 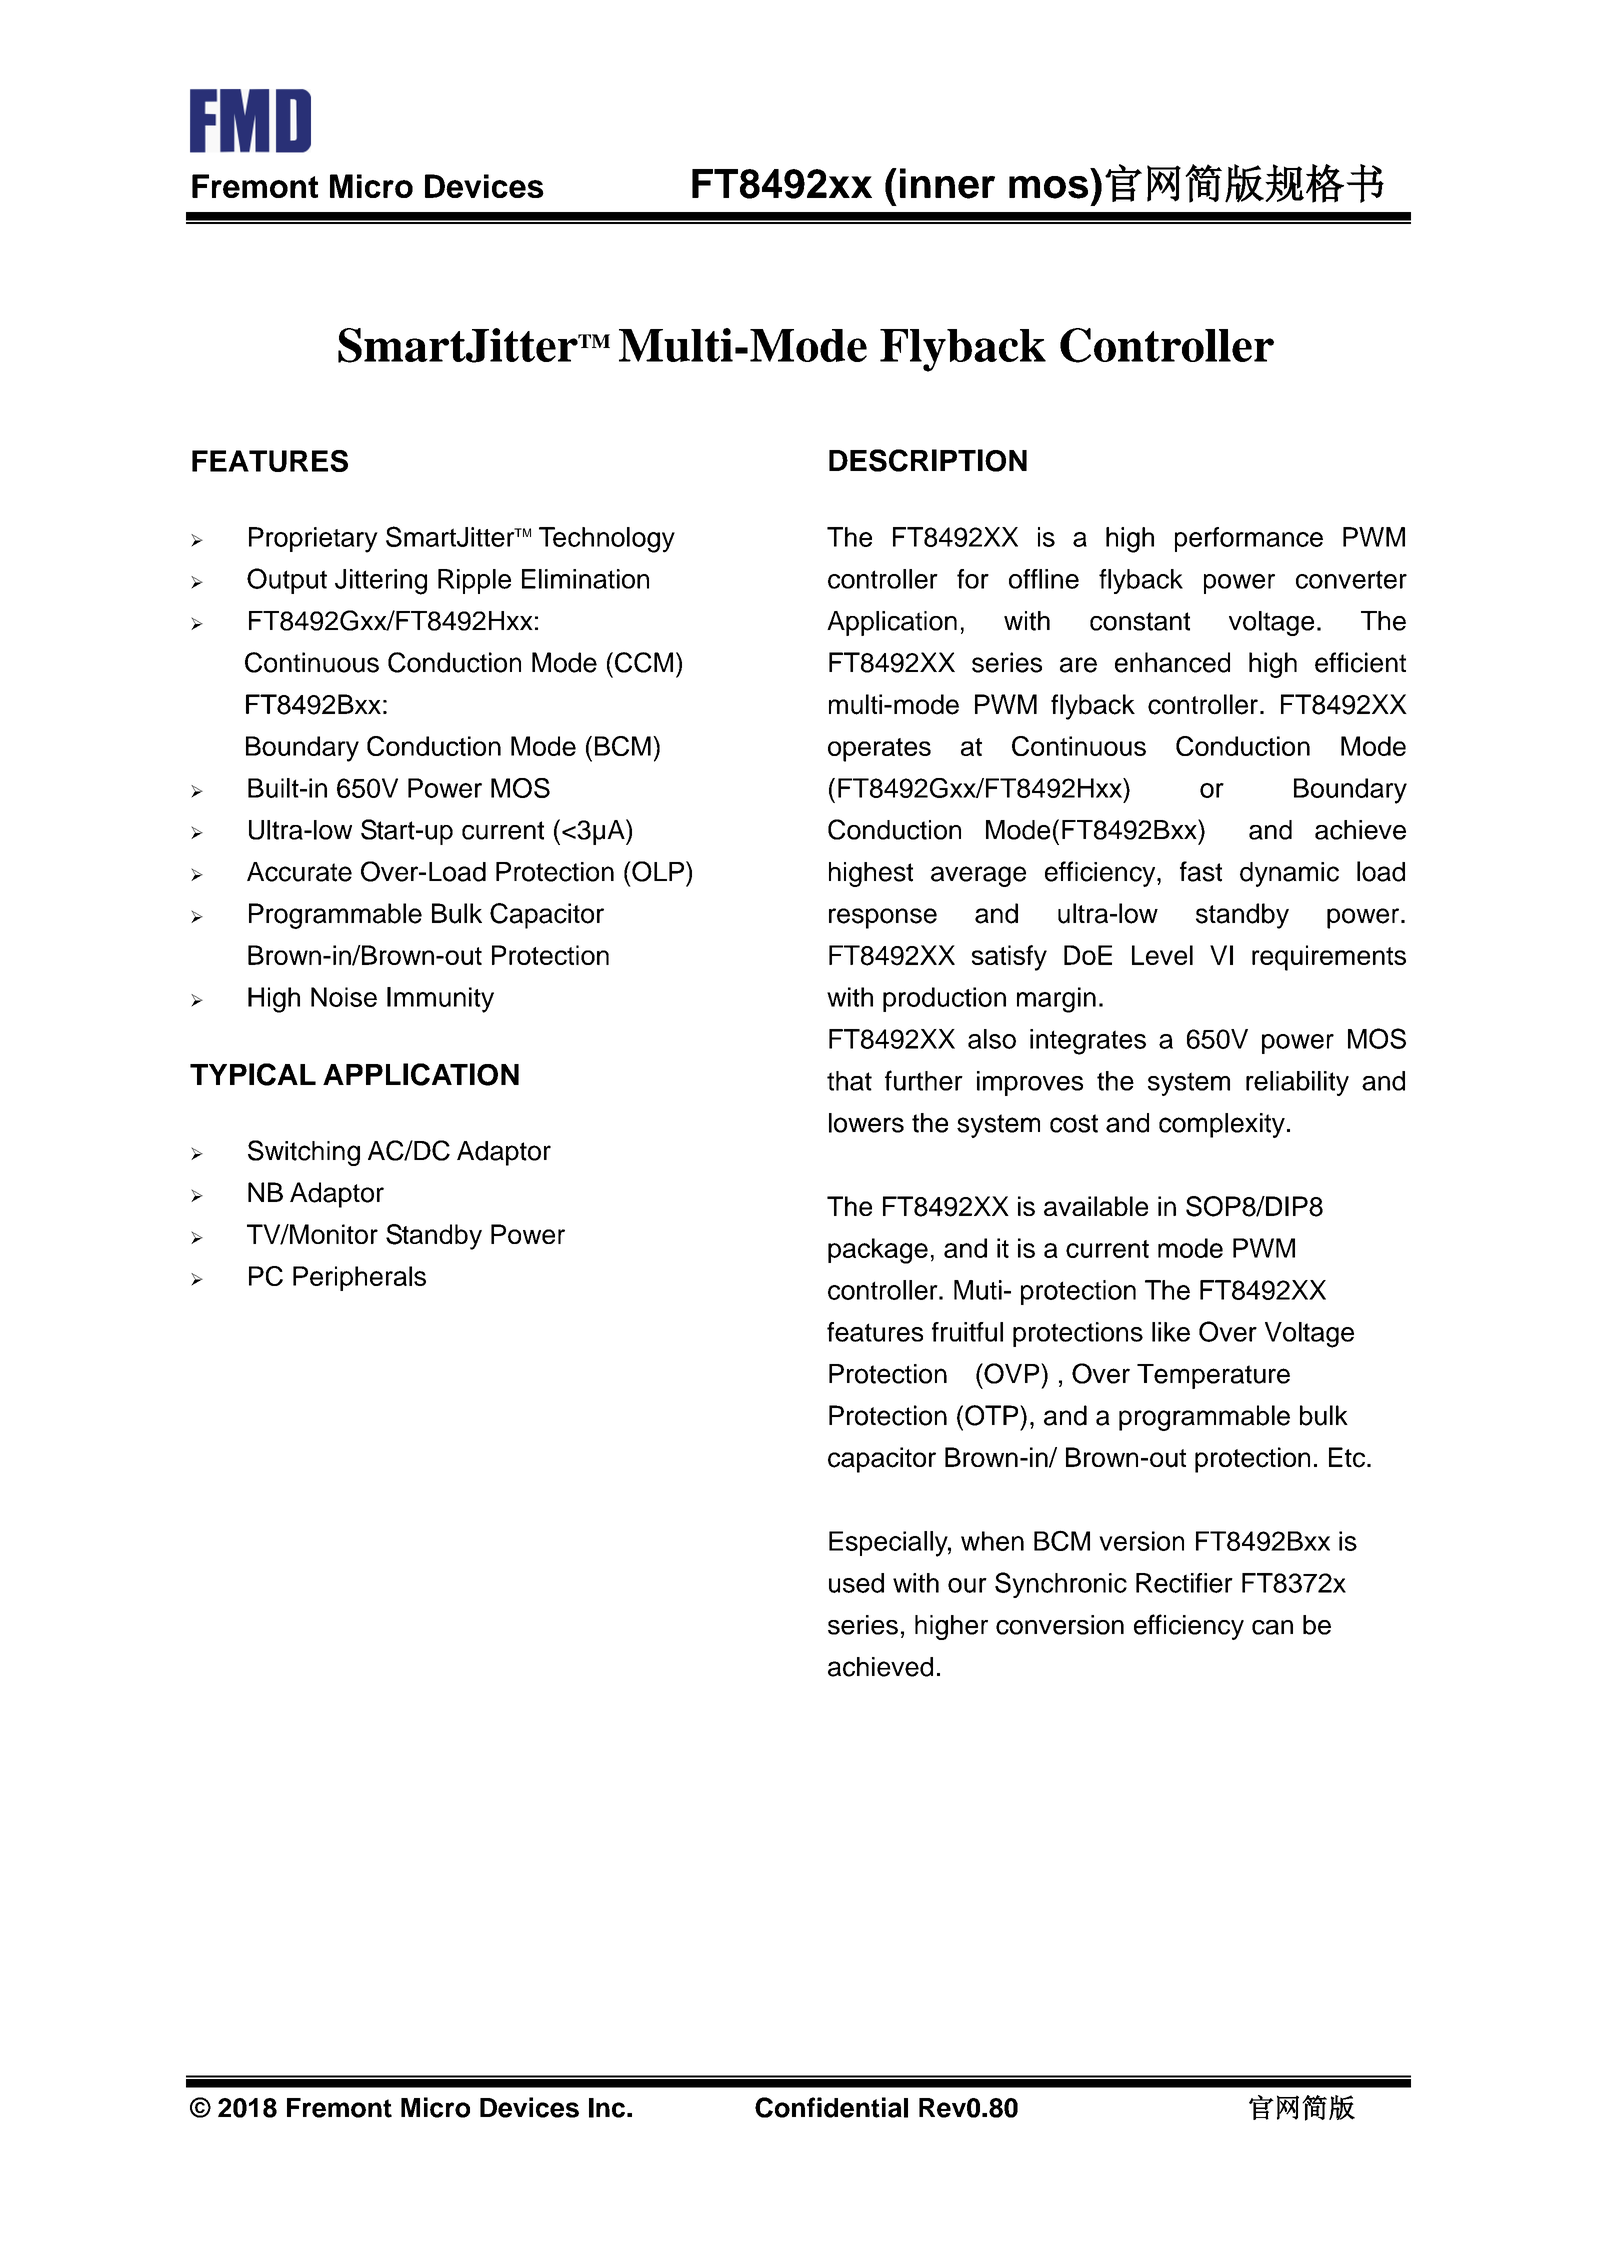 What do you see at coordinates (299, 872) in the document?
I see `Accurate` at bounding box center [299, 872].
